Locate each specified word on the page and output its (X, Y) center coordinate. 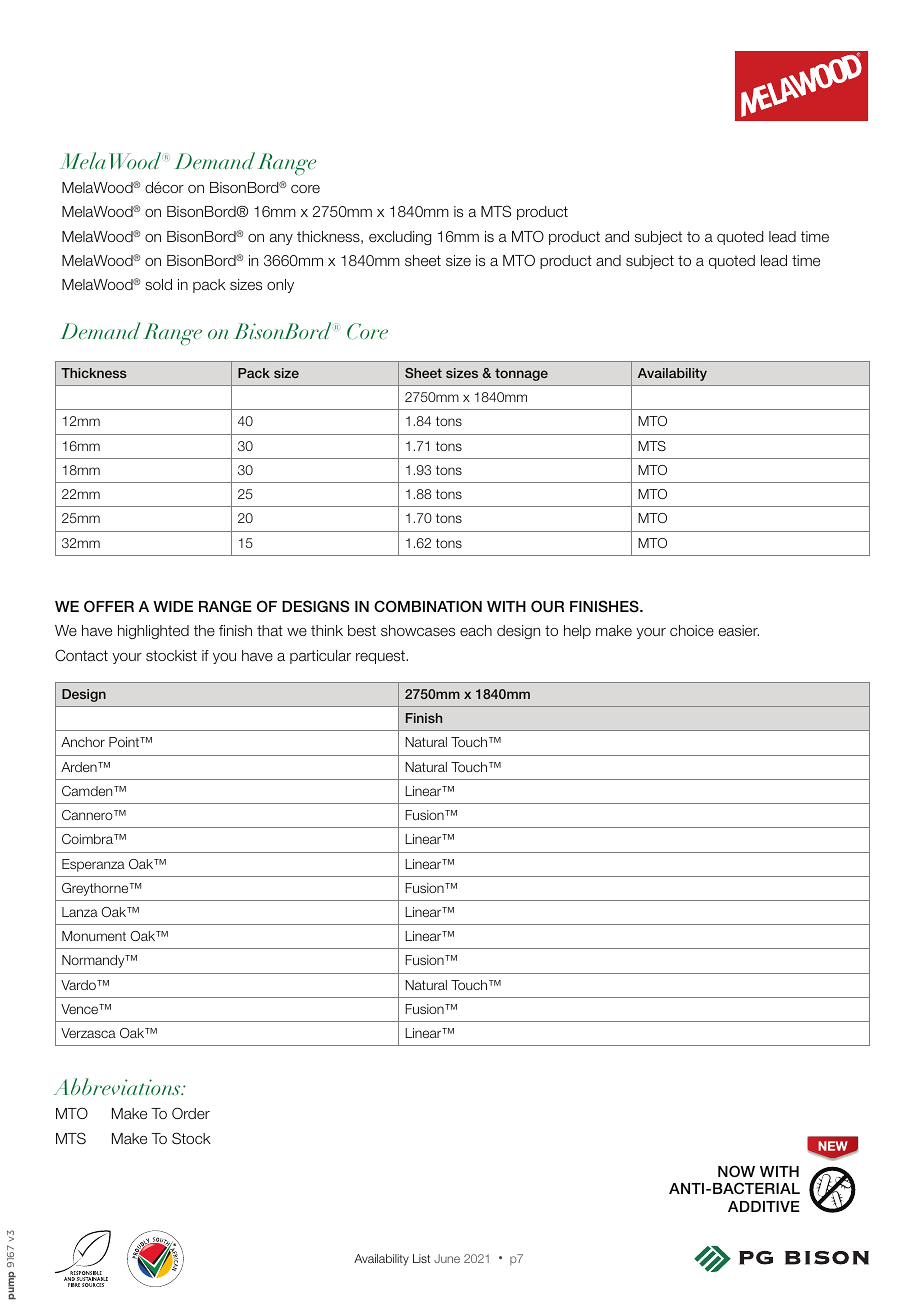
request (381, 657)
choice (692, 630)
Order (191, 1113)
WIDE (173, 606)
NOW (736, 1171)
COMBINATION (428, 606)
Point (125, 742)
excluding (400, 238)
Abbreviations (118, 1087)
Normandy (94, 961)
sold (158, 284)
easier (739, 631)
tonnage (521, 374)
